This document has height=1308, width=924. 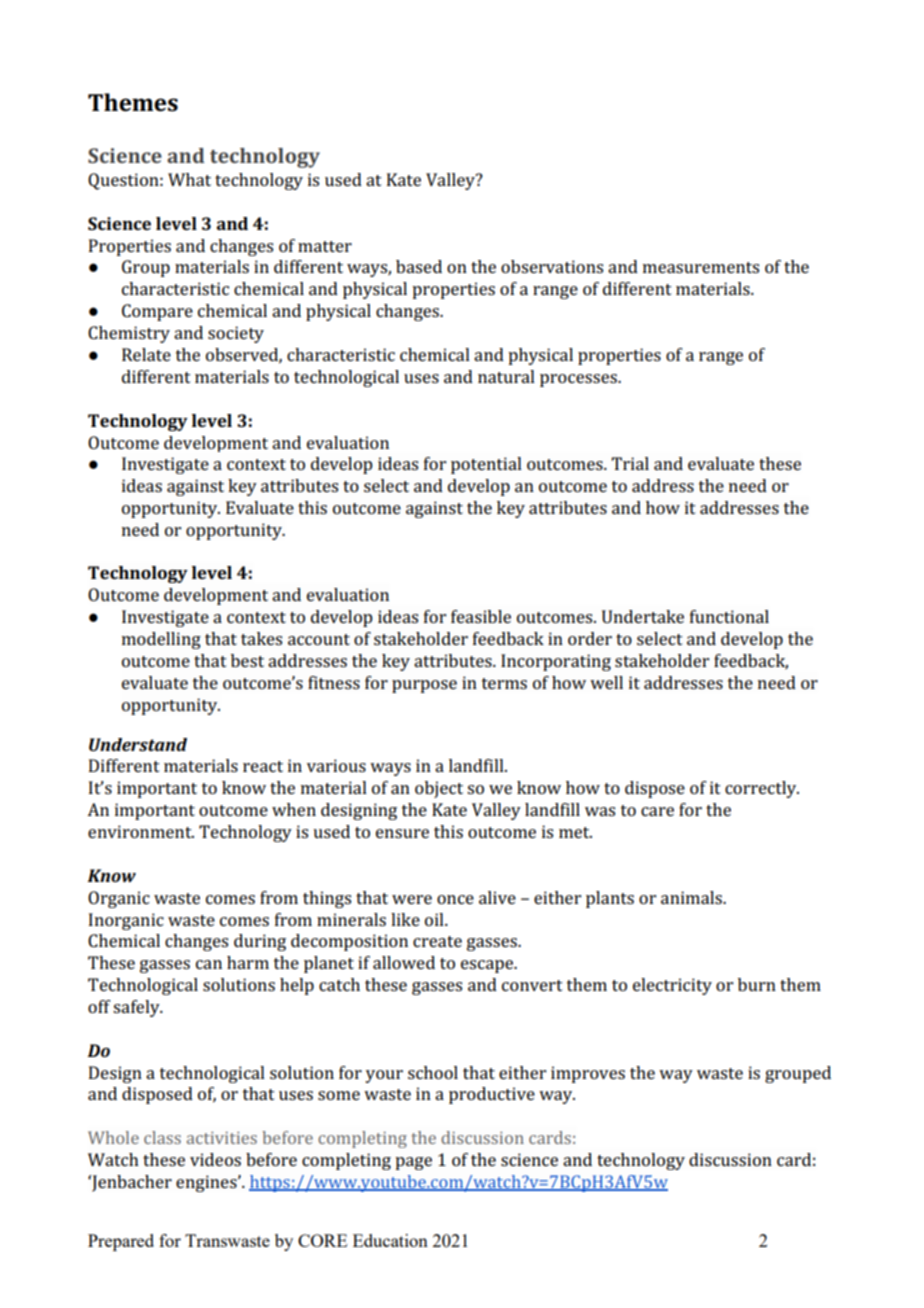 What do you see at coordinates (390, 1240) in the document?
I see `Education` at bounding box center [390, 1240].
